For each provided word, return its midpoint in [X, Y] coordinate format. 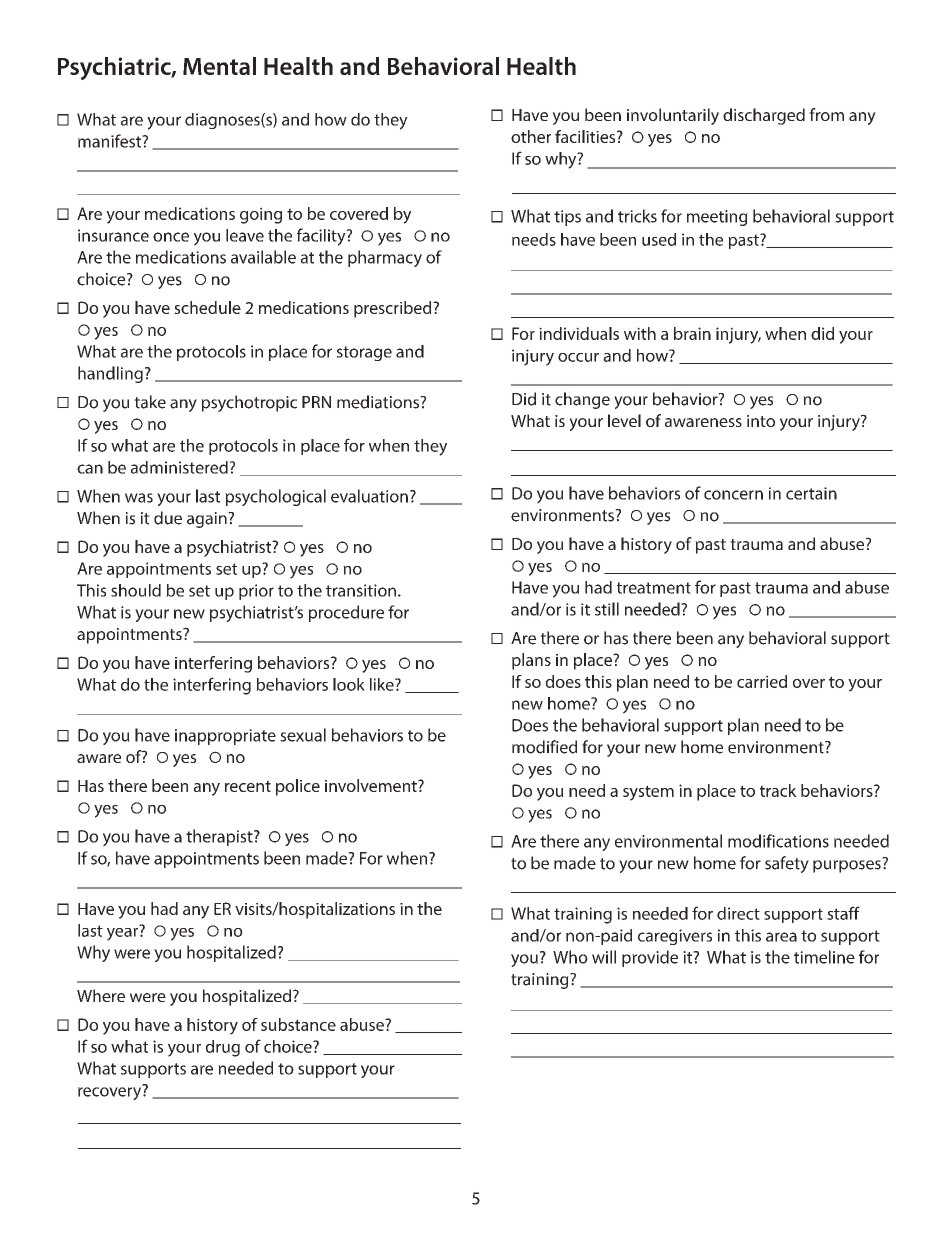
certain [811, 493]
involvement [372, 785]
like [383, 684]
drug [223, 1048]
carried [762, 681]
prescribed [394, 309]
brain [692, 333]
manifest [111, 141]
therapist [220, 837]
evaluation [369, 496]
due [168, 518]
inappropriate [225, 737]
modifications [778, 841]
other [531, 136]
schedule [207, 307]
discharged [764, 116]
